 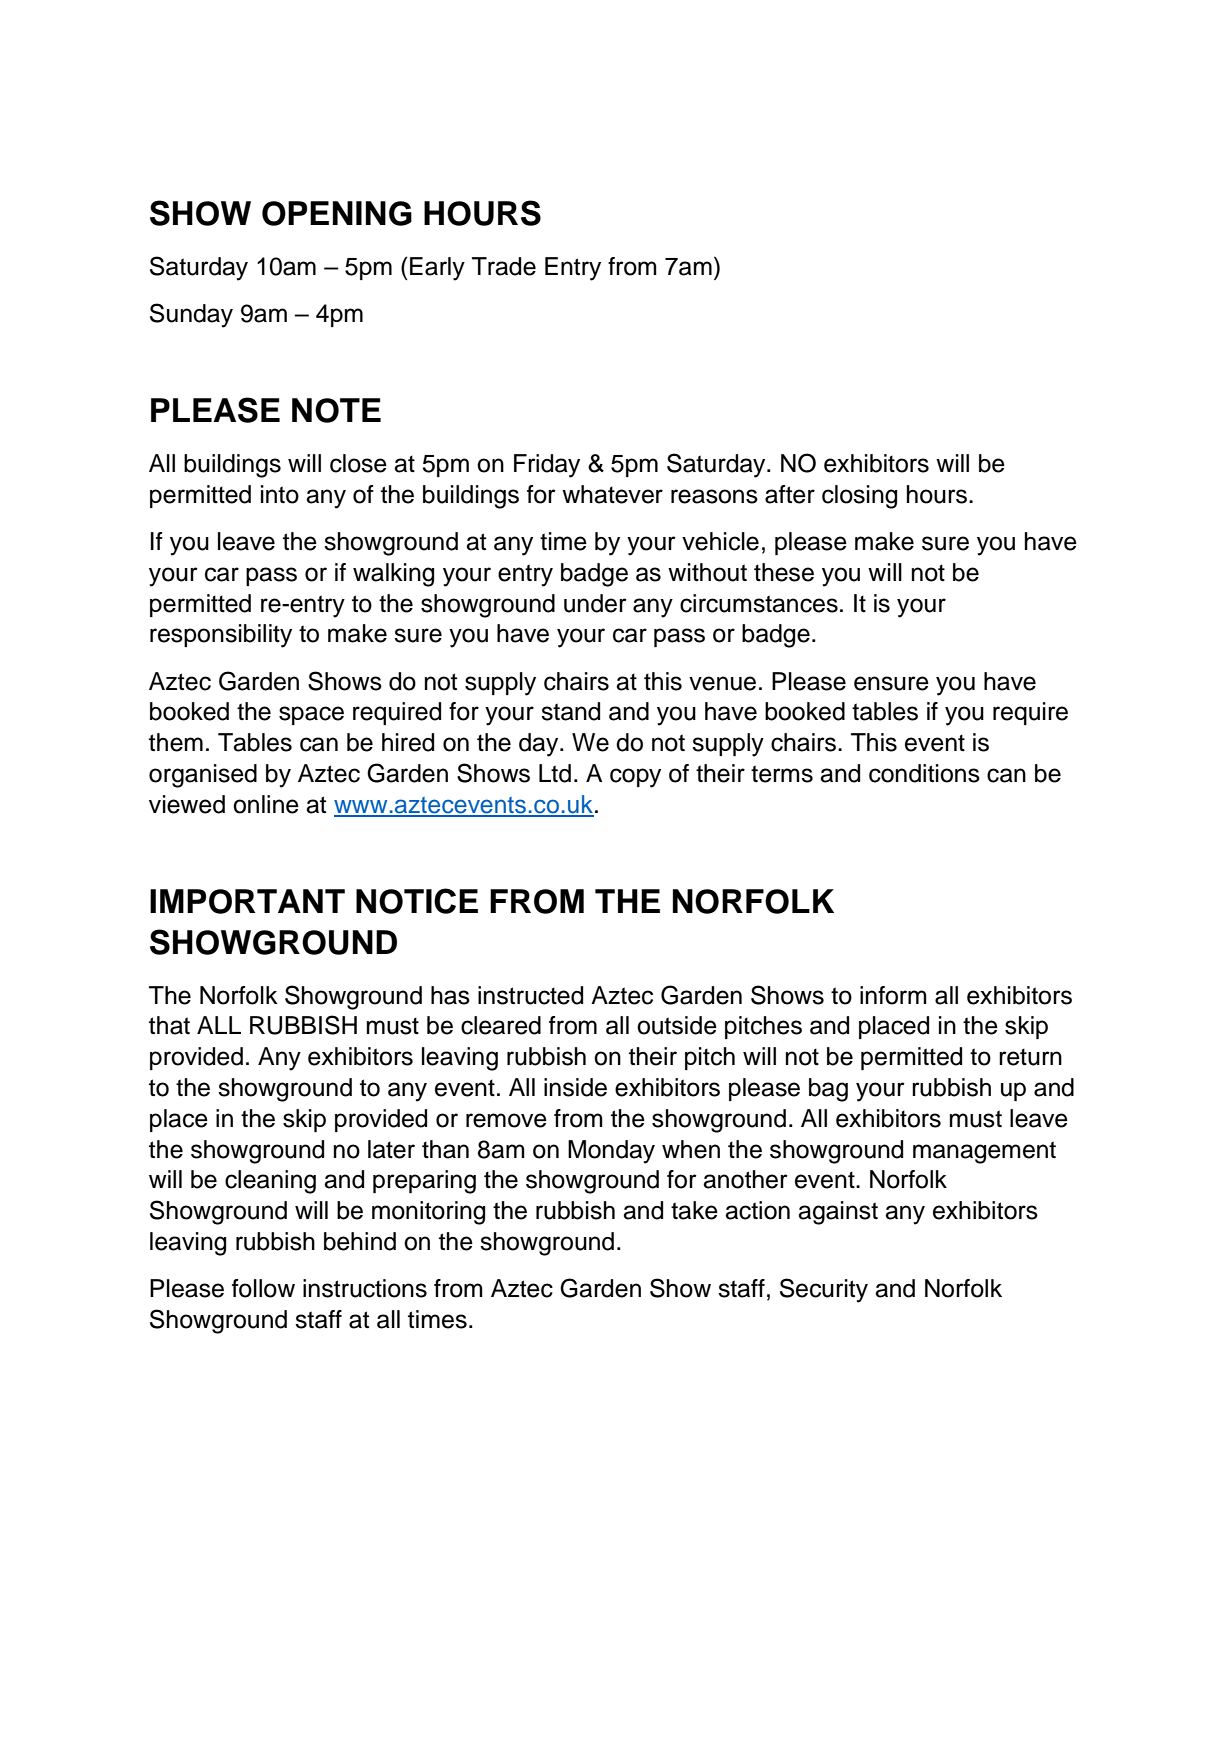 I want to click on OPENING, so click(x=337, y=213).
